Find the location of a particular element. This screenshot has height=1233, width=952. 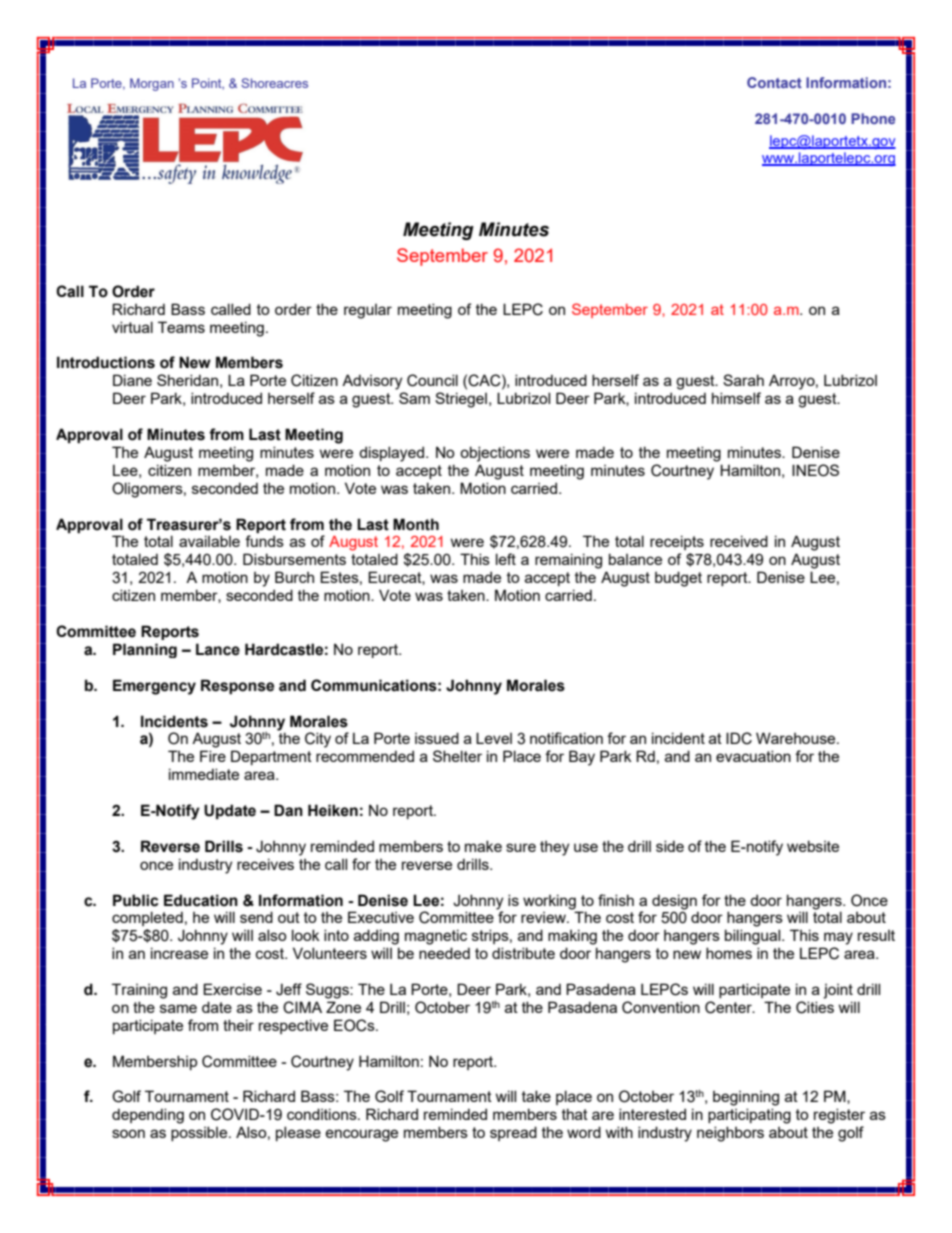

evacuation is located at coordinates (753, 756).
